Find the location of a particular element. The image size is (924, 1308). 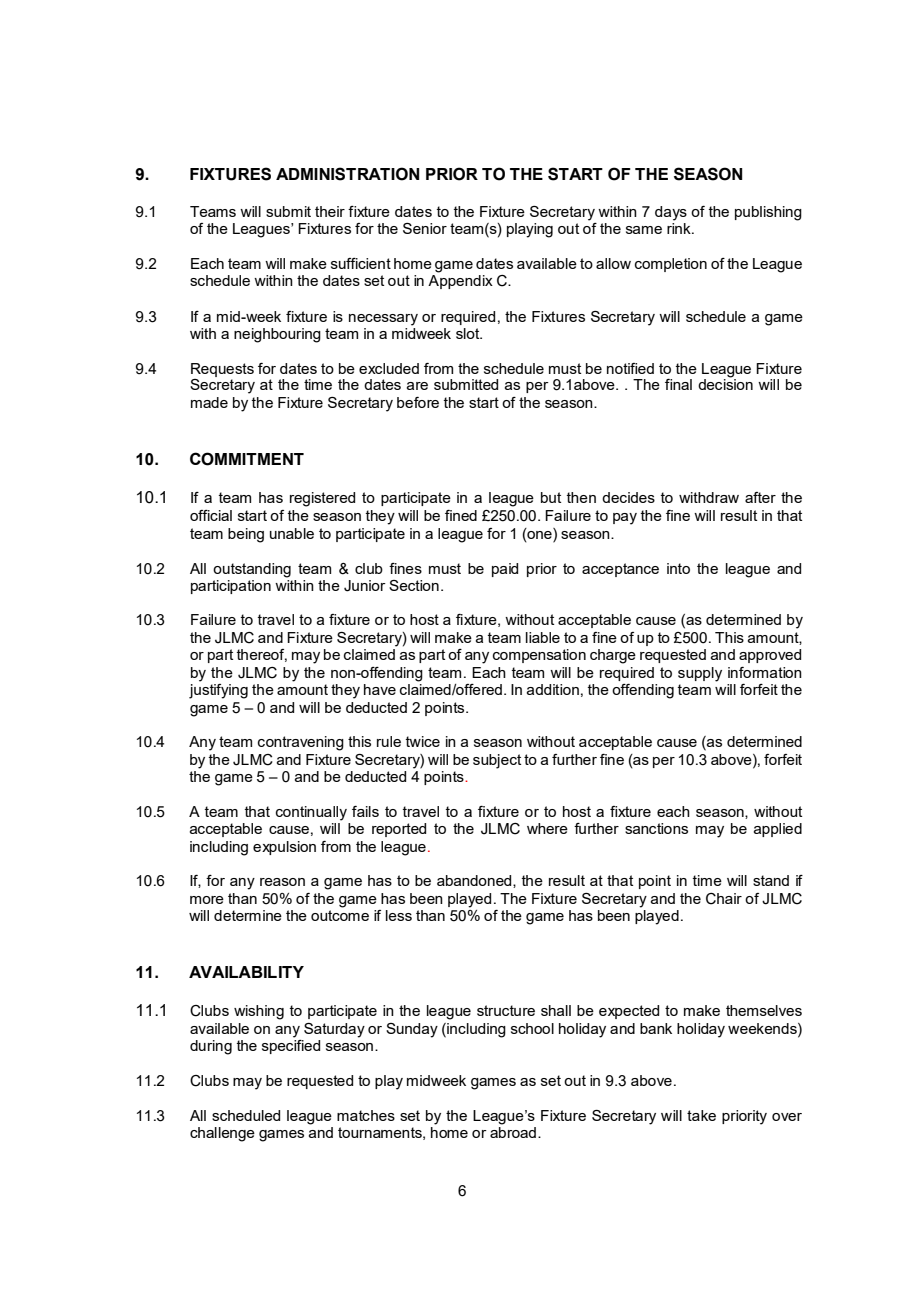

days is located at coordinates (671, 213).
